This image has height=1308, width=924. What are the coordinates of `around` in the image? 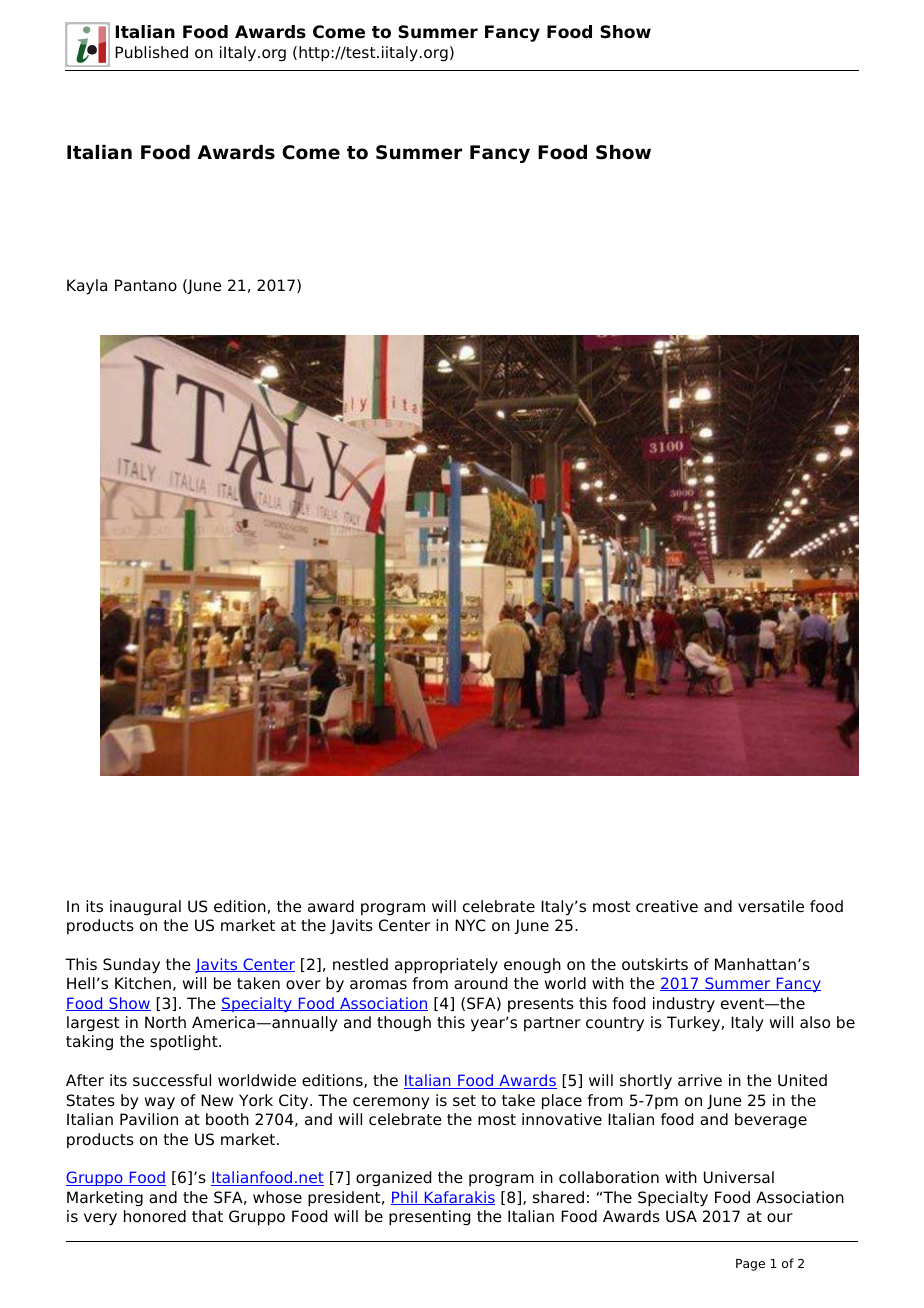 It's located at (480, 983).
